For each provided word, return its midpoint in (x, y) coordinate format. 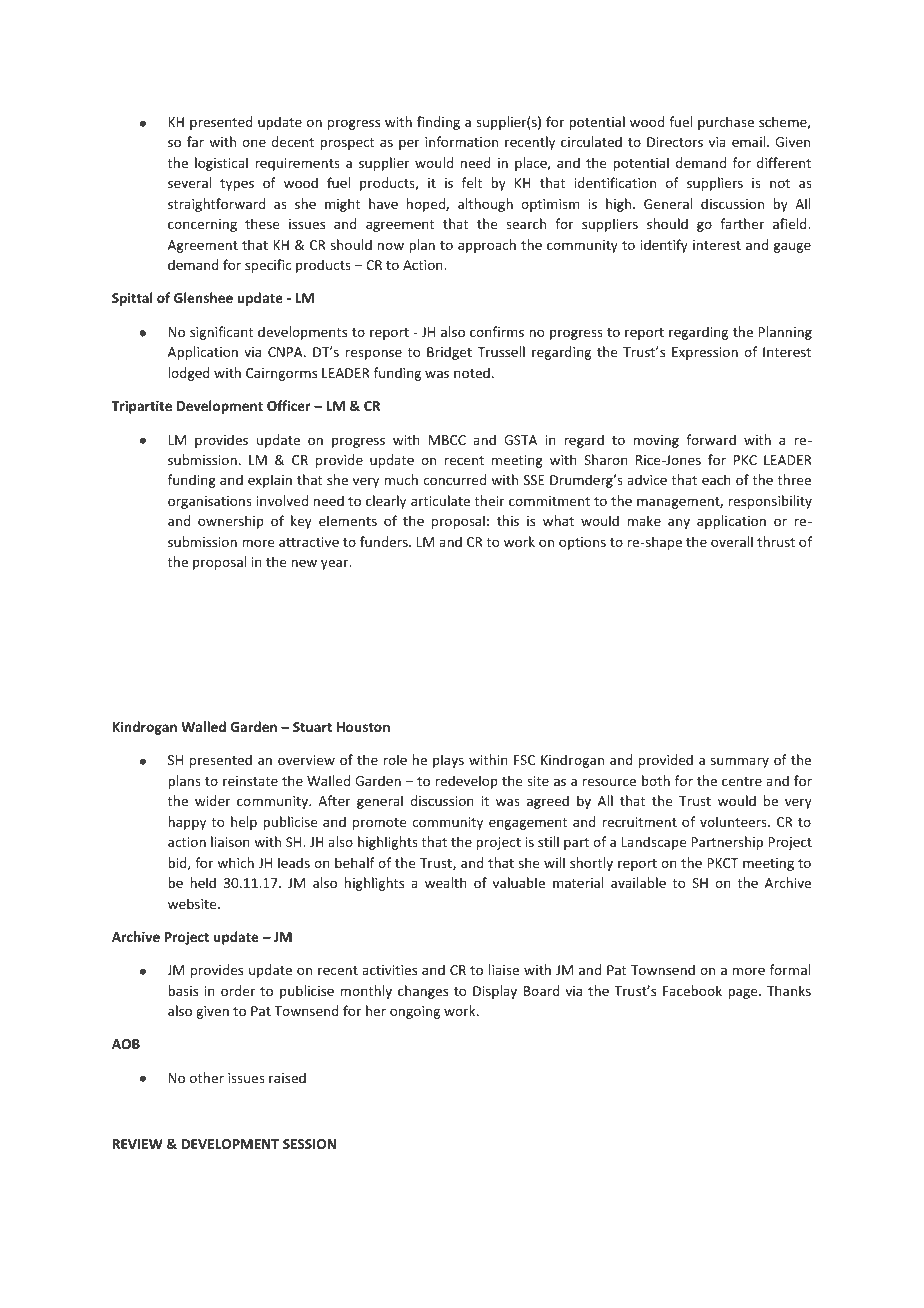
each (716, 479)
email (750, 141)
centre (742, 781)
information (461, 141)
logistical (221, 164)
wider (212, 800)
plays (448, 761)
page (744, 993)
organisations (210, 502)
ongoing (415, 1012)
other (207, 1077)
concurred (454, 479)
